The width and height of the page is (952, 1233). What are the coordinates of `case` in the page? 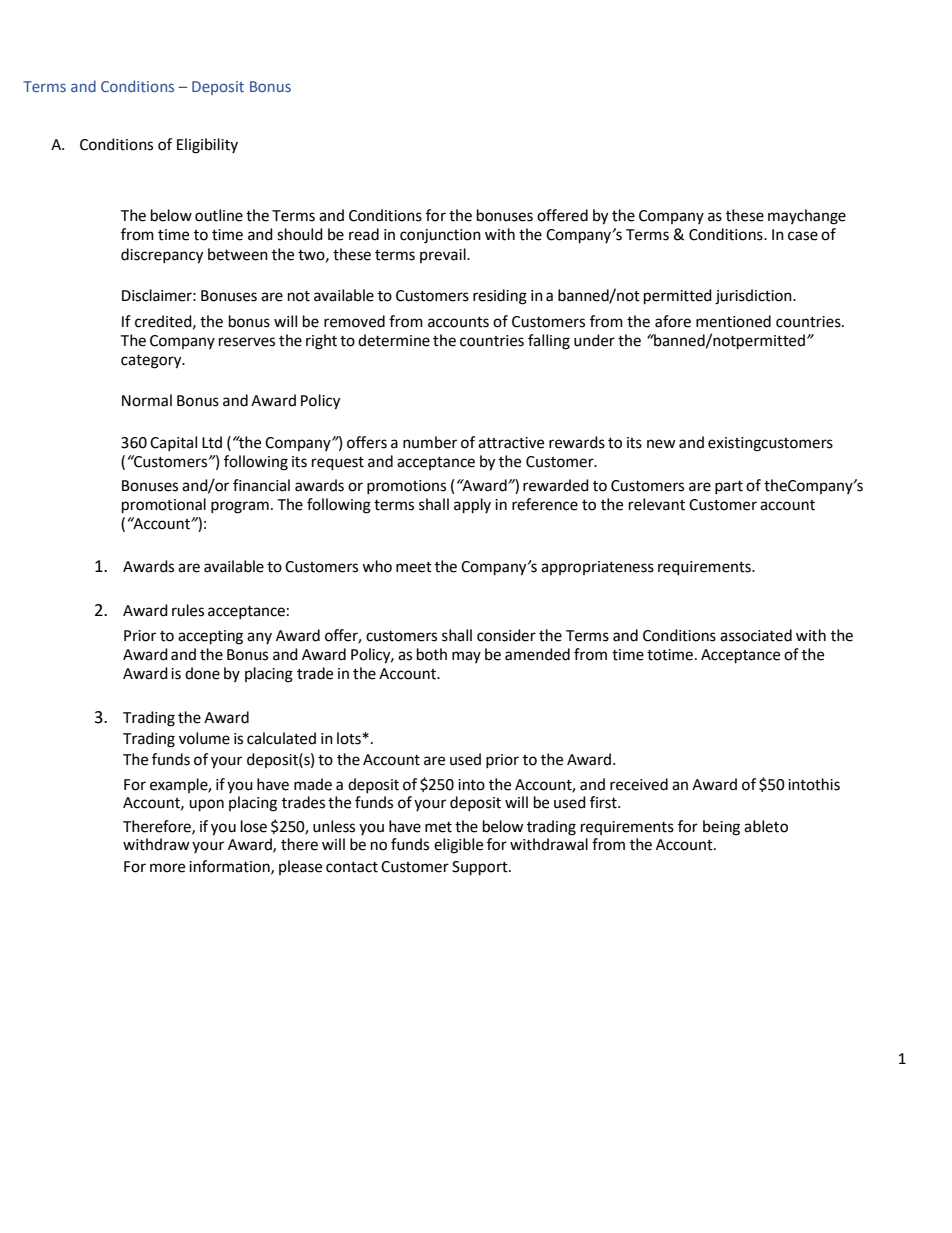 It's located at (803, 236).
